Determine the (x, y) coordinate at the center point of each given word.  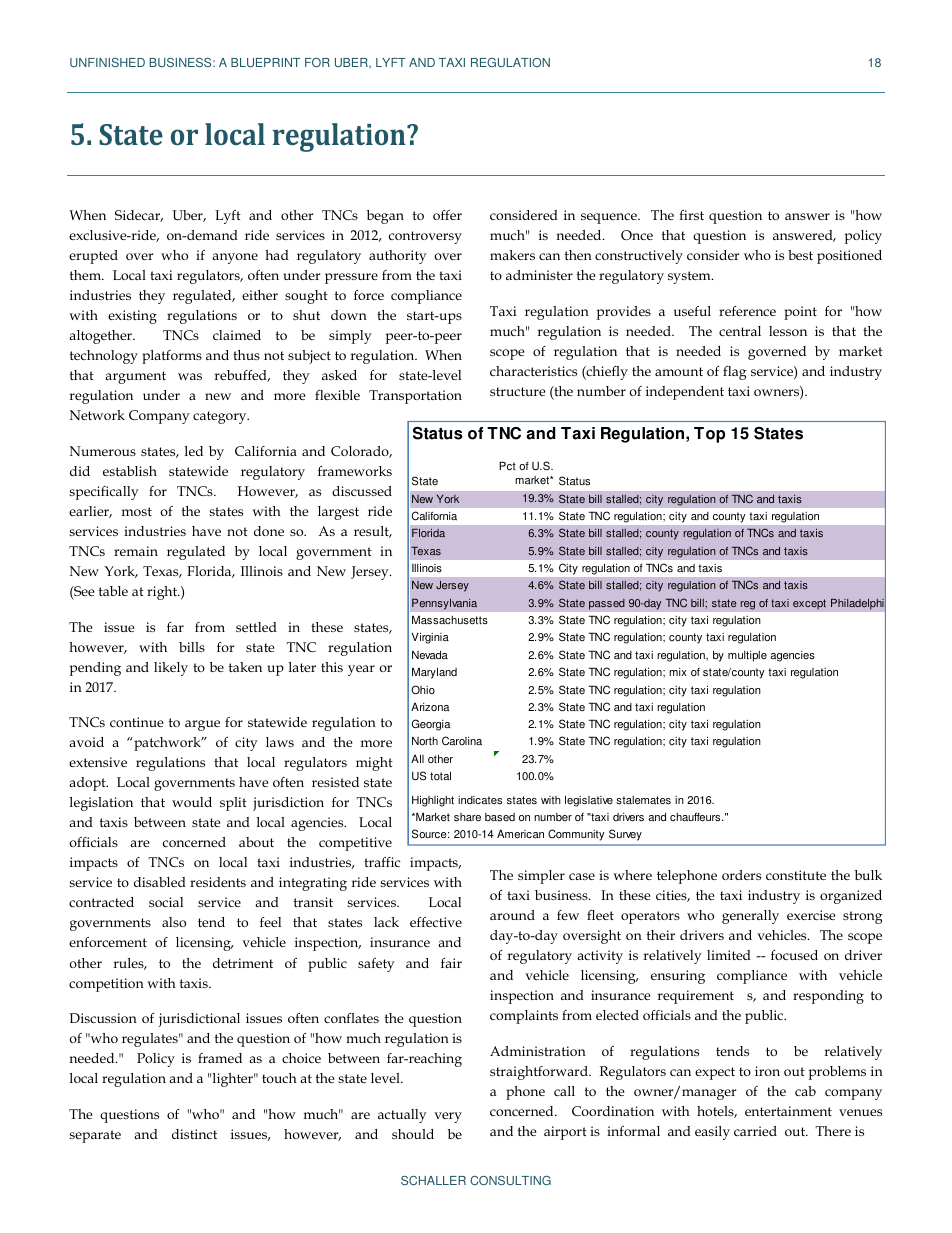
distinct (194, 1134)
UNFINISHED (107, 62)
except (809, 604)
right (163, 593)
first (691, 215)
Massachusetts (450, 620)
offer (447, 215)
